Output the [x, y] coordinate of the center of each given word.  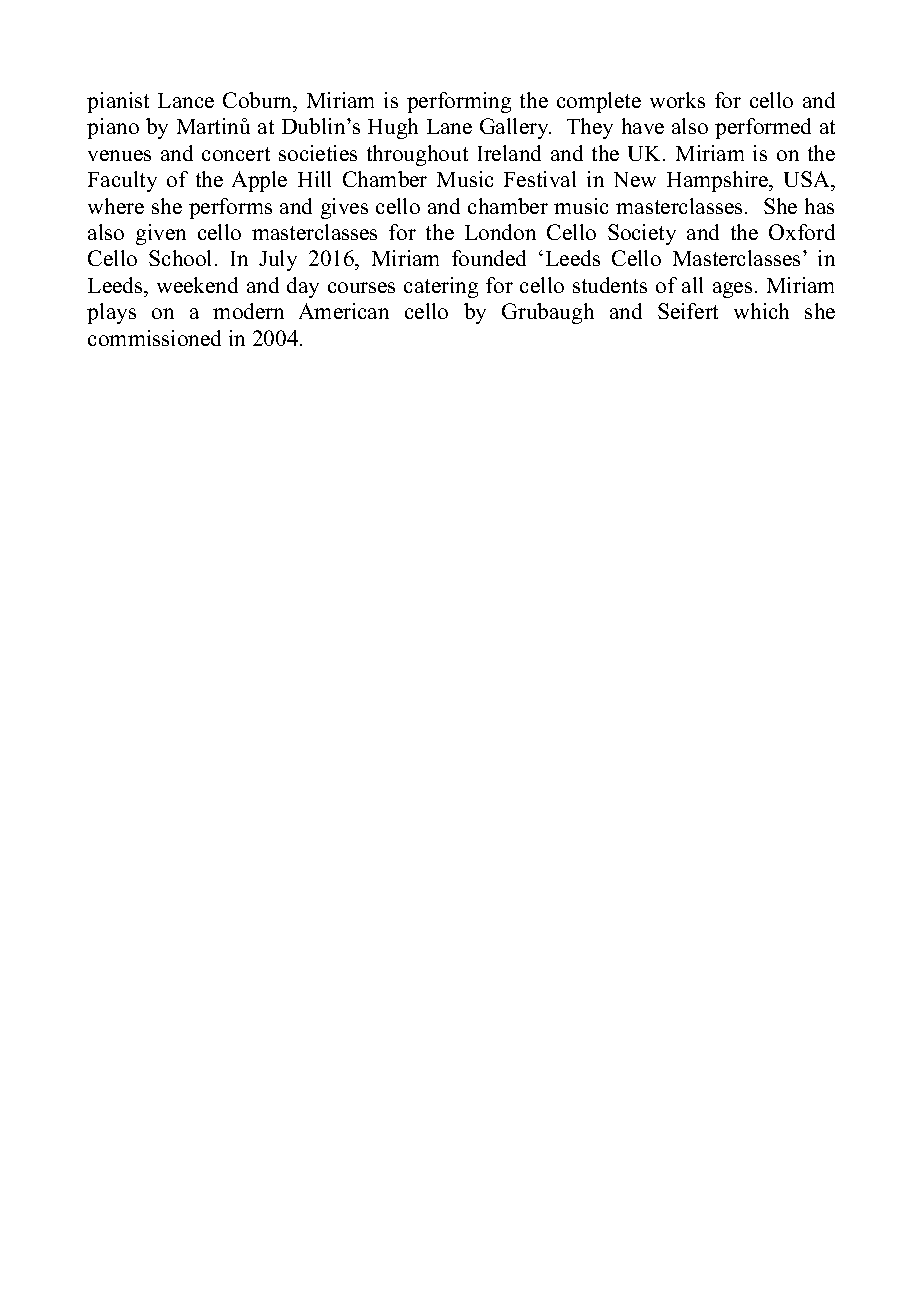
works [677, 100]
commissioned [154, 338]
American [344, 311]
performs [230, 208]
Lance [186, 100]
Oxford [802, 232]
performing [459, 102]
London [500, 232]
